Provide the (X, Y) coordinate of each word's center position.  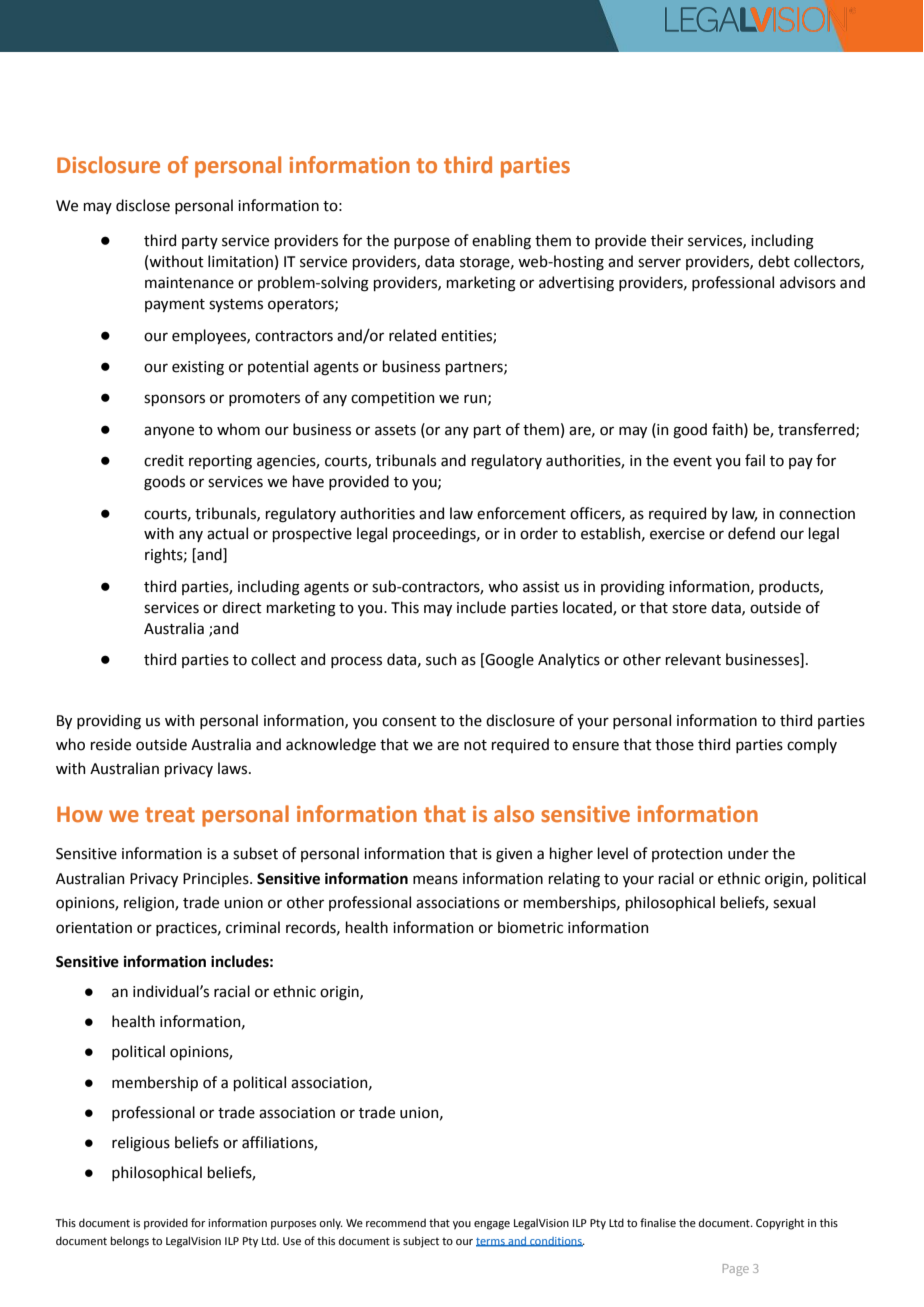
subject (421, 1242)
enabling (501, 242)
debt (774, 261)
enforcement (521, 513)
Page (736, 1270)
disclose (143, 205)
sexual (794, 902)
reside (111, 744)
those (674, 744)
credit (164, 460)
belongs (129, 1242)
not (475, 745)
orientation (94, 928)
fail (755, 460)
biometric (530, 927)
